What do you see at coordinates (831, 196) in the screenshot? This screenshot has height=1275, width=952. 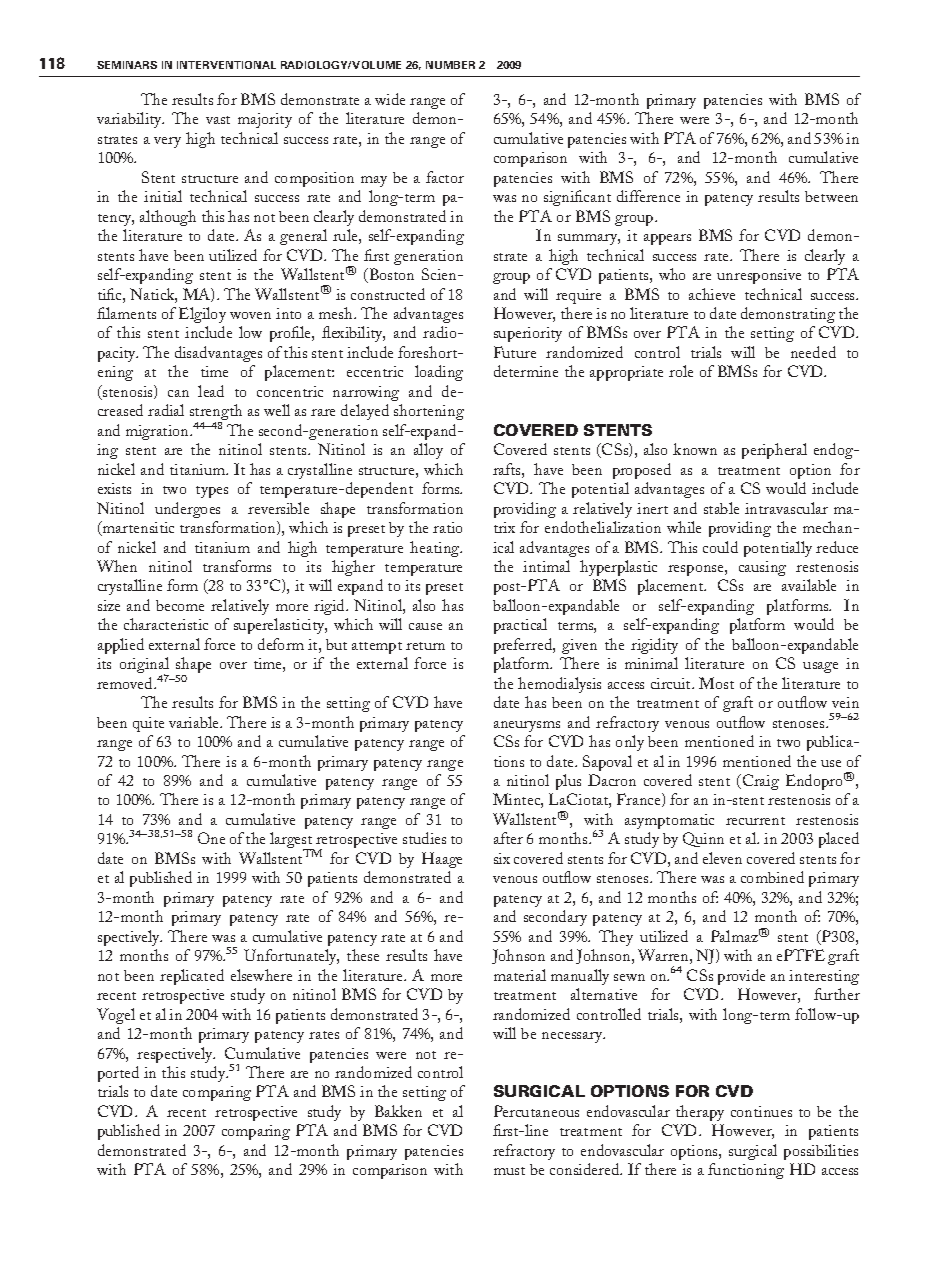 I see `between` at bounding box center [831, 196].
